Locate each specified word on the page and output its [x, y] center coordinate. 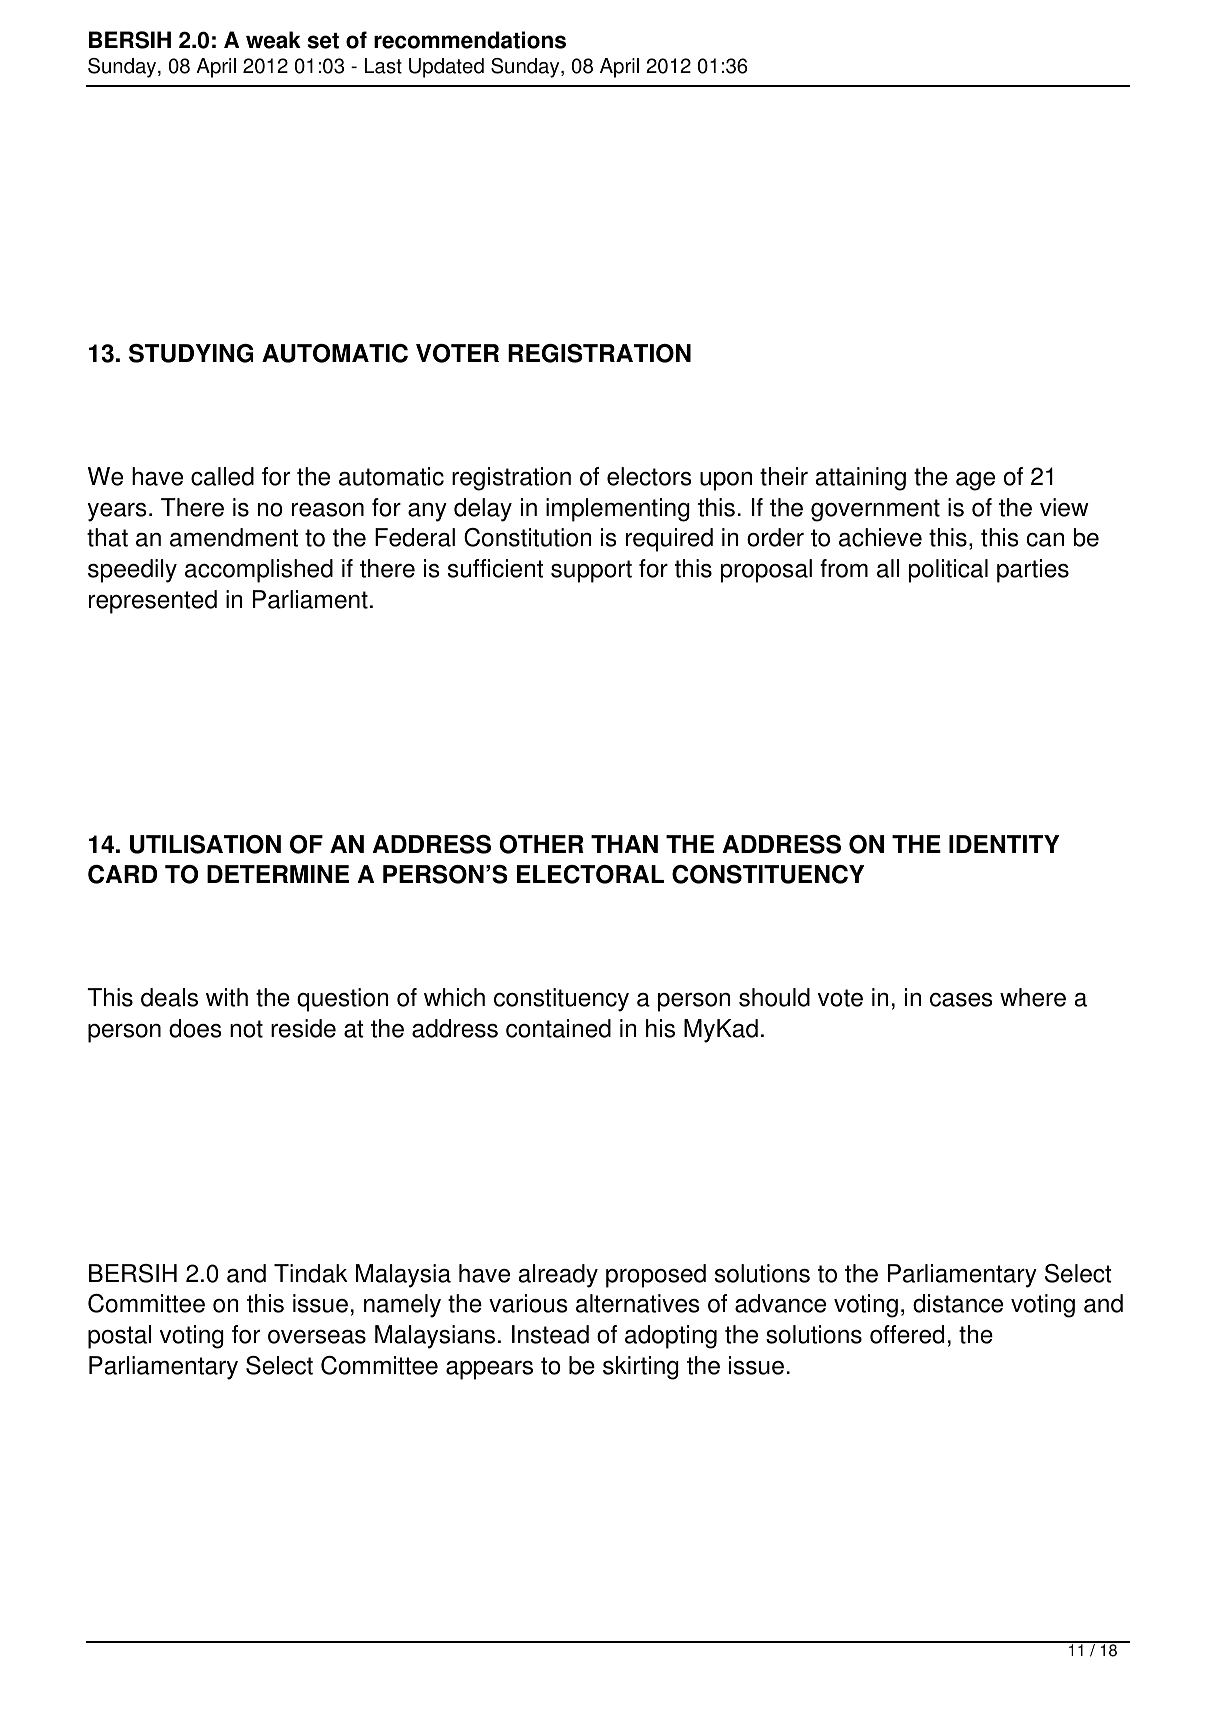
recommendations [470, 40]
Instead [550, 1334]
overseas [317, 1337]
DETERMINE [278, 874]
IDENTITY [1004, 844]
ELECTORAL [590, 874]
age [975, 481]
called [222, 476]
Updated [446, 68]
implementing [618, 510]
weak [273, 40]
